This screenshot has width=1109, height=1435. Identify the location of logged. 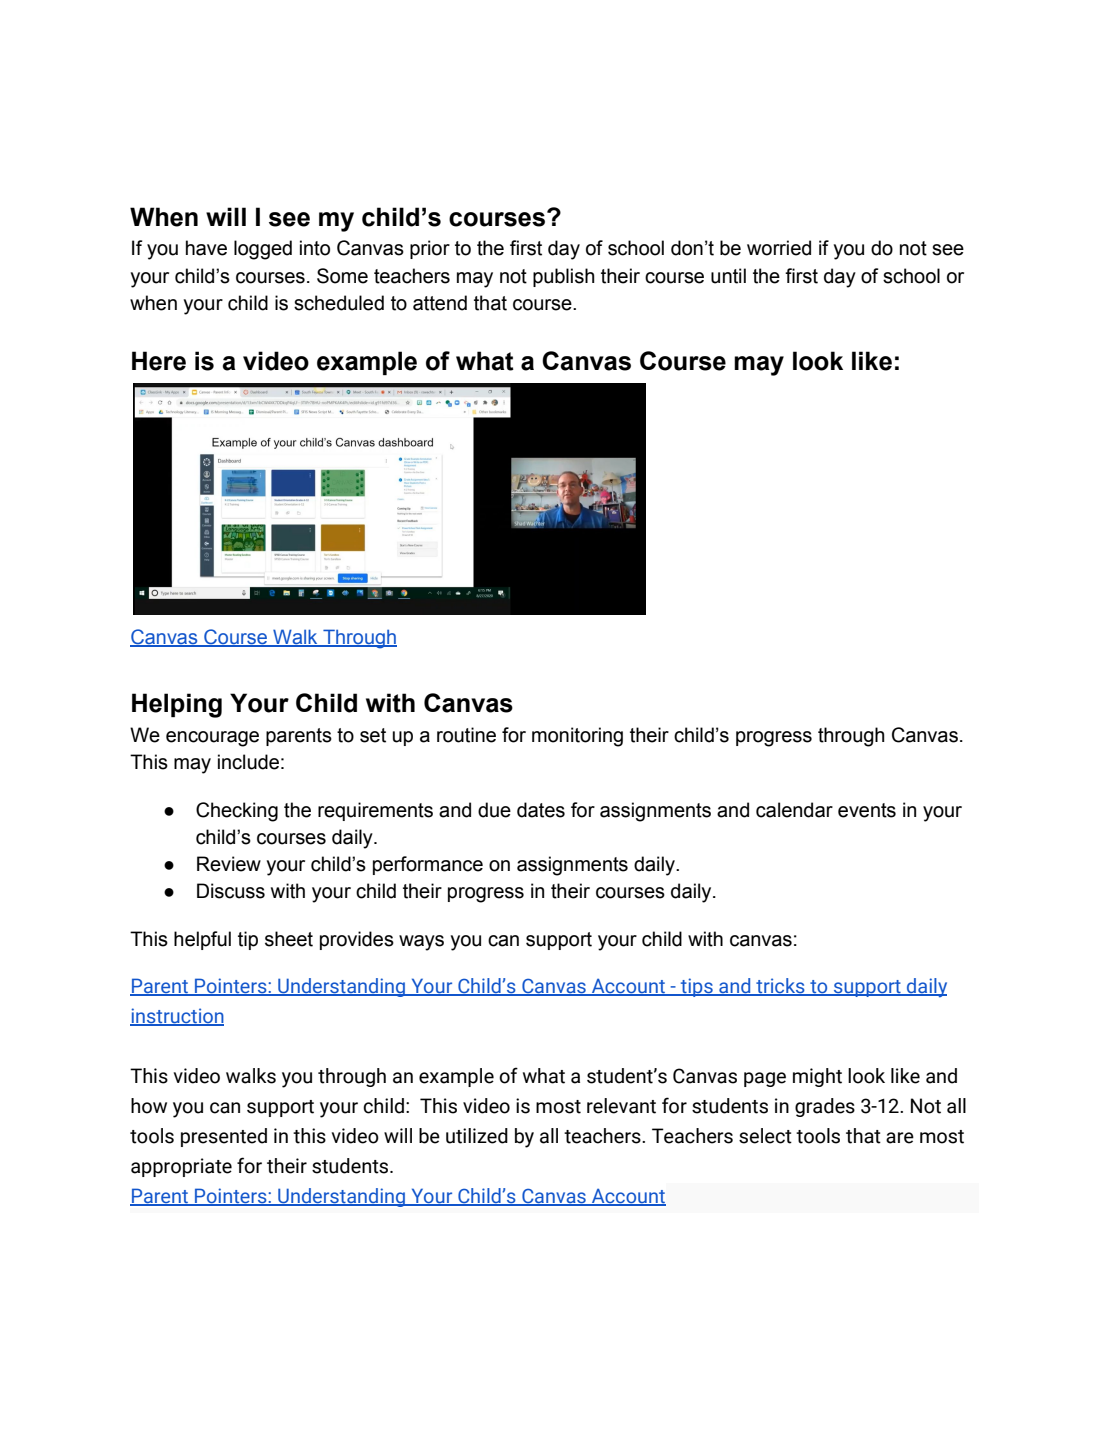
(263, 250).
